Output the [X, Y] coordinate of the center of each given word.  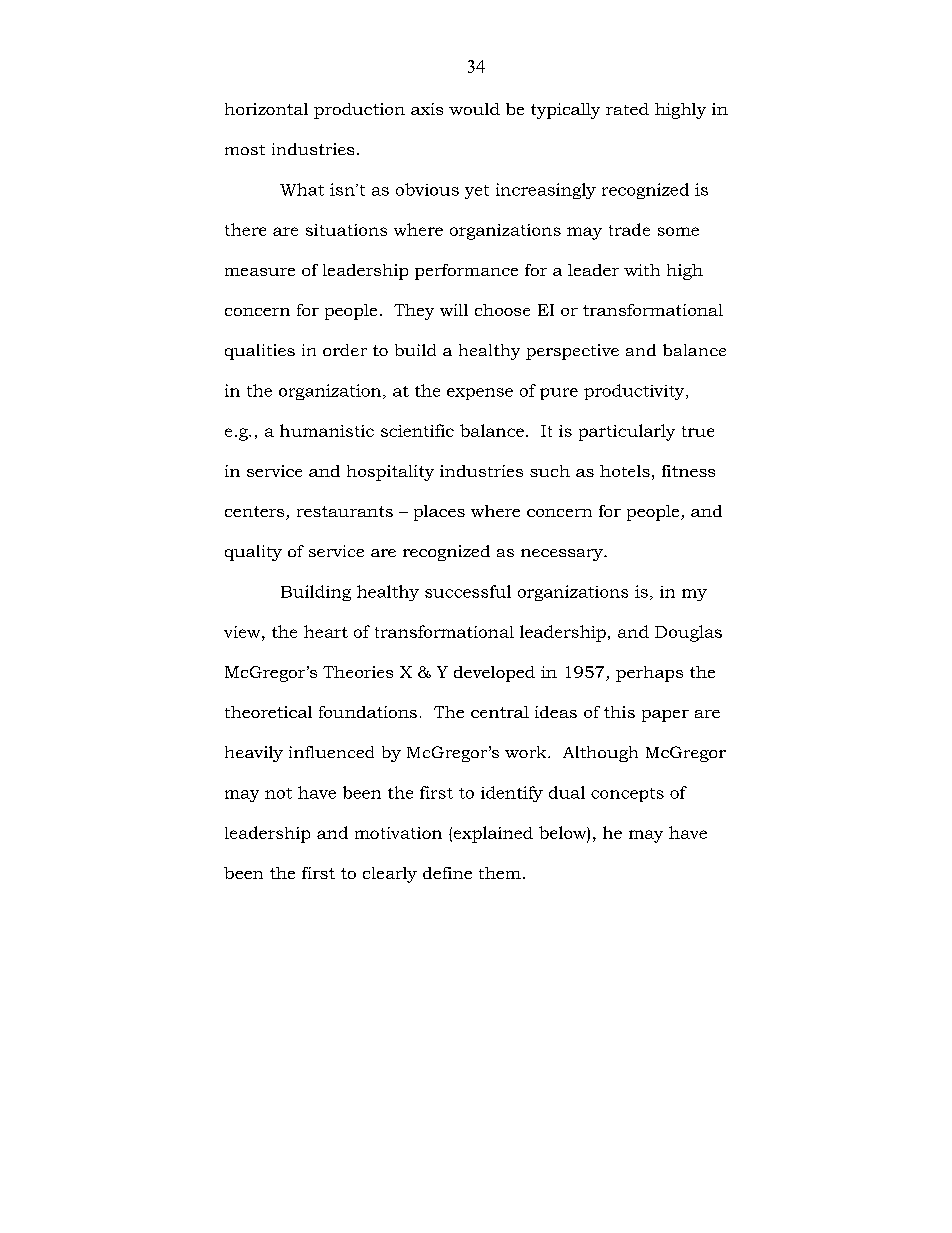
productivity [635, 392]
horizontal [266, 109]
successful [468, 591]
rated [627, 109]
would [474, 109]
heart [326, 631]
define [447, 873]
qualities [260, 352]
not [278, 793]
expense [480, 394]
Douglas [688, 633]
